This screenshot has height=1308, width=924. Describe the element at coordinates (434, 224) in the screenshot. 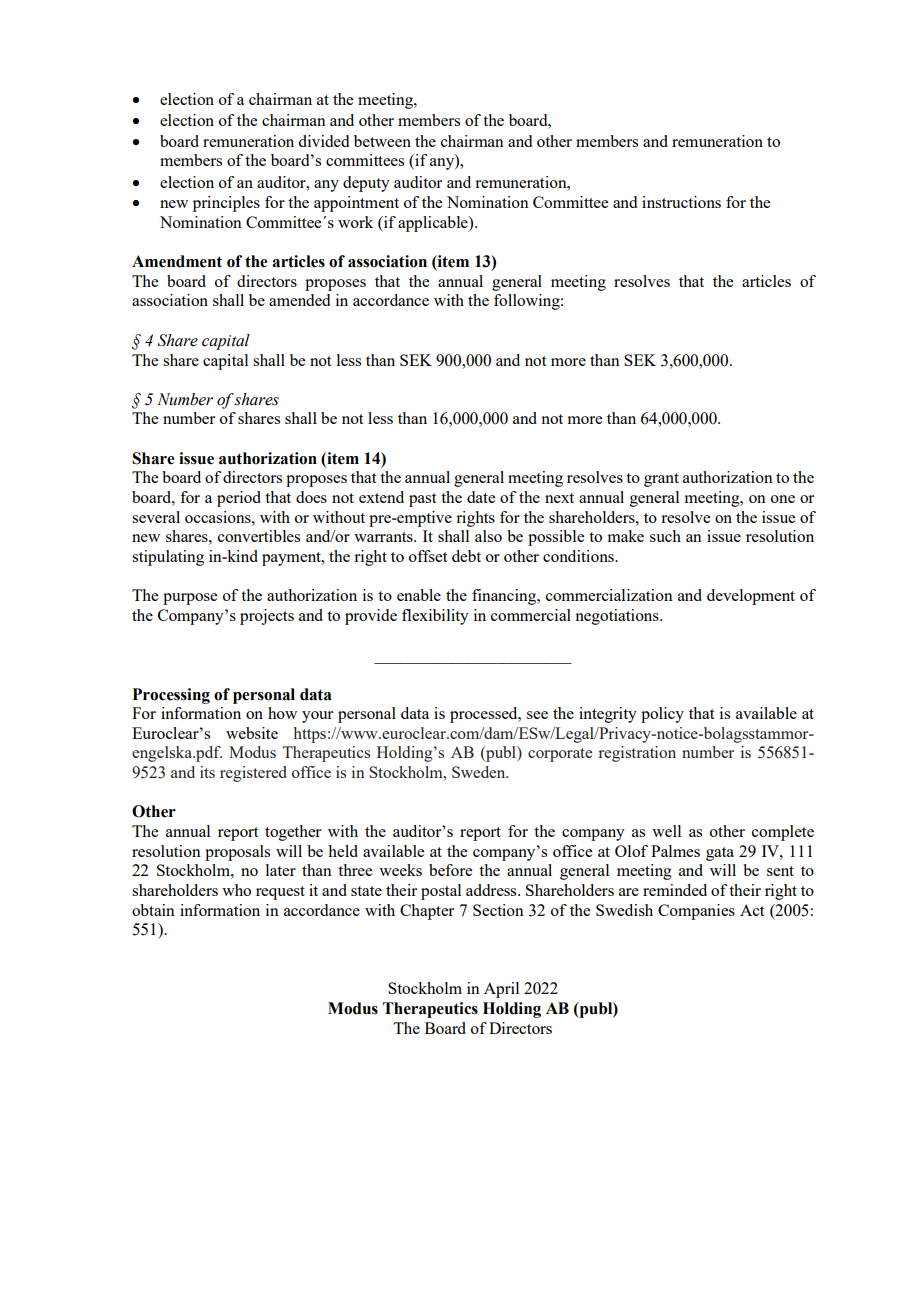

I see `applicable` at that location.
